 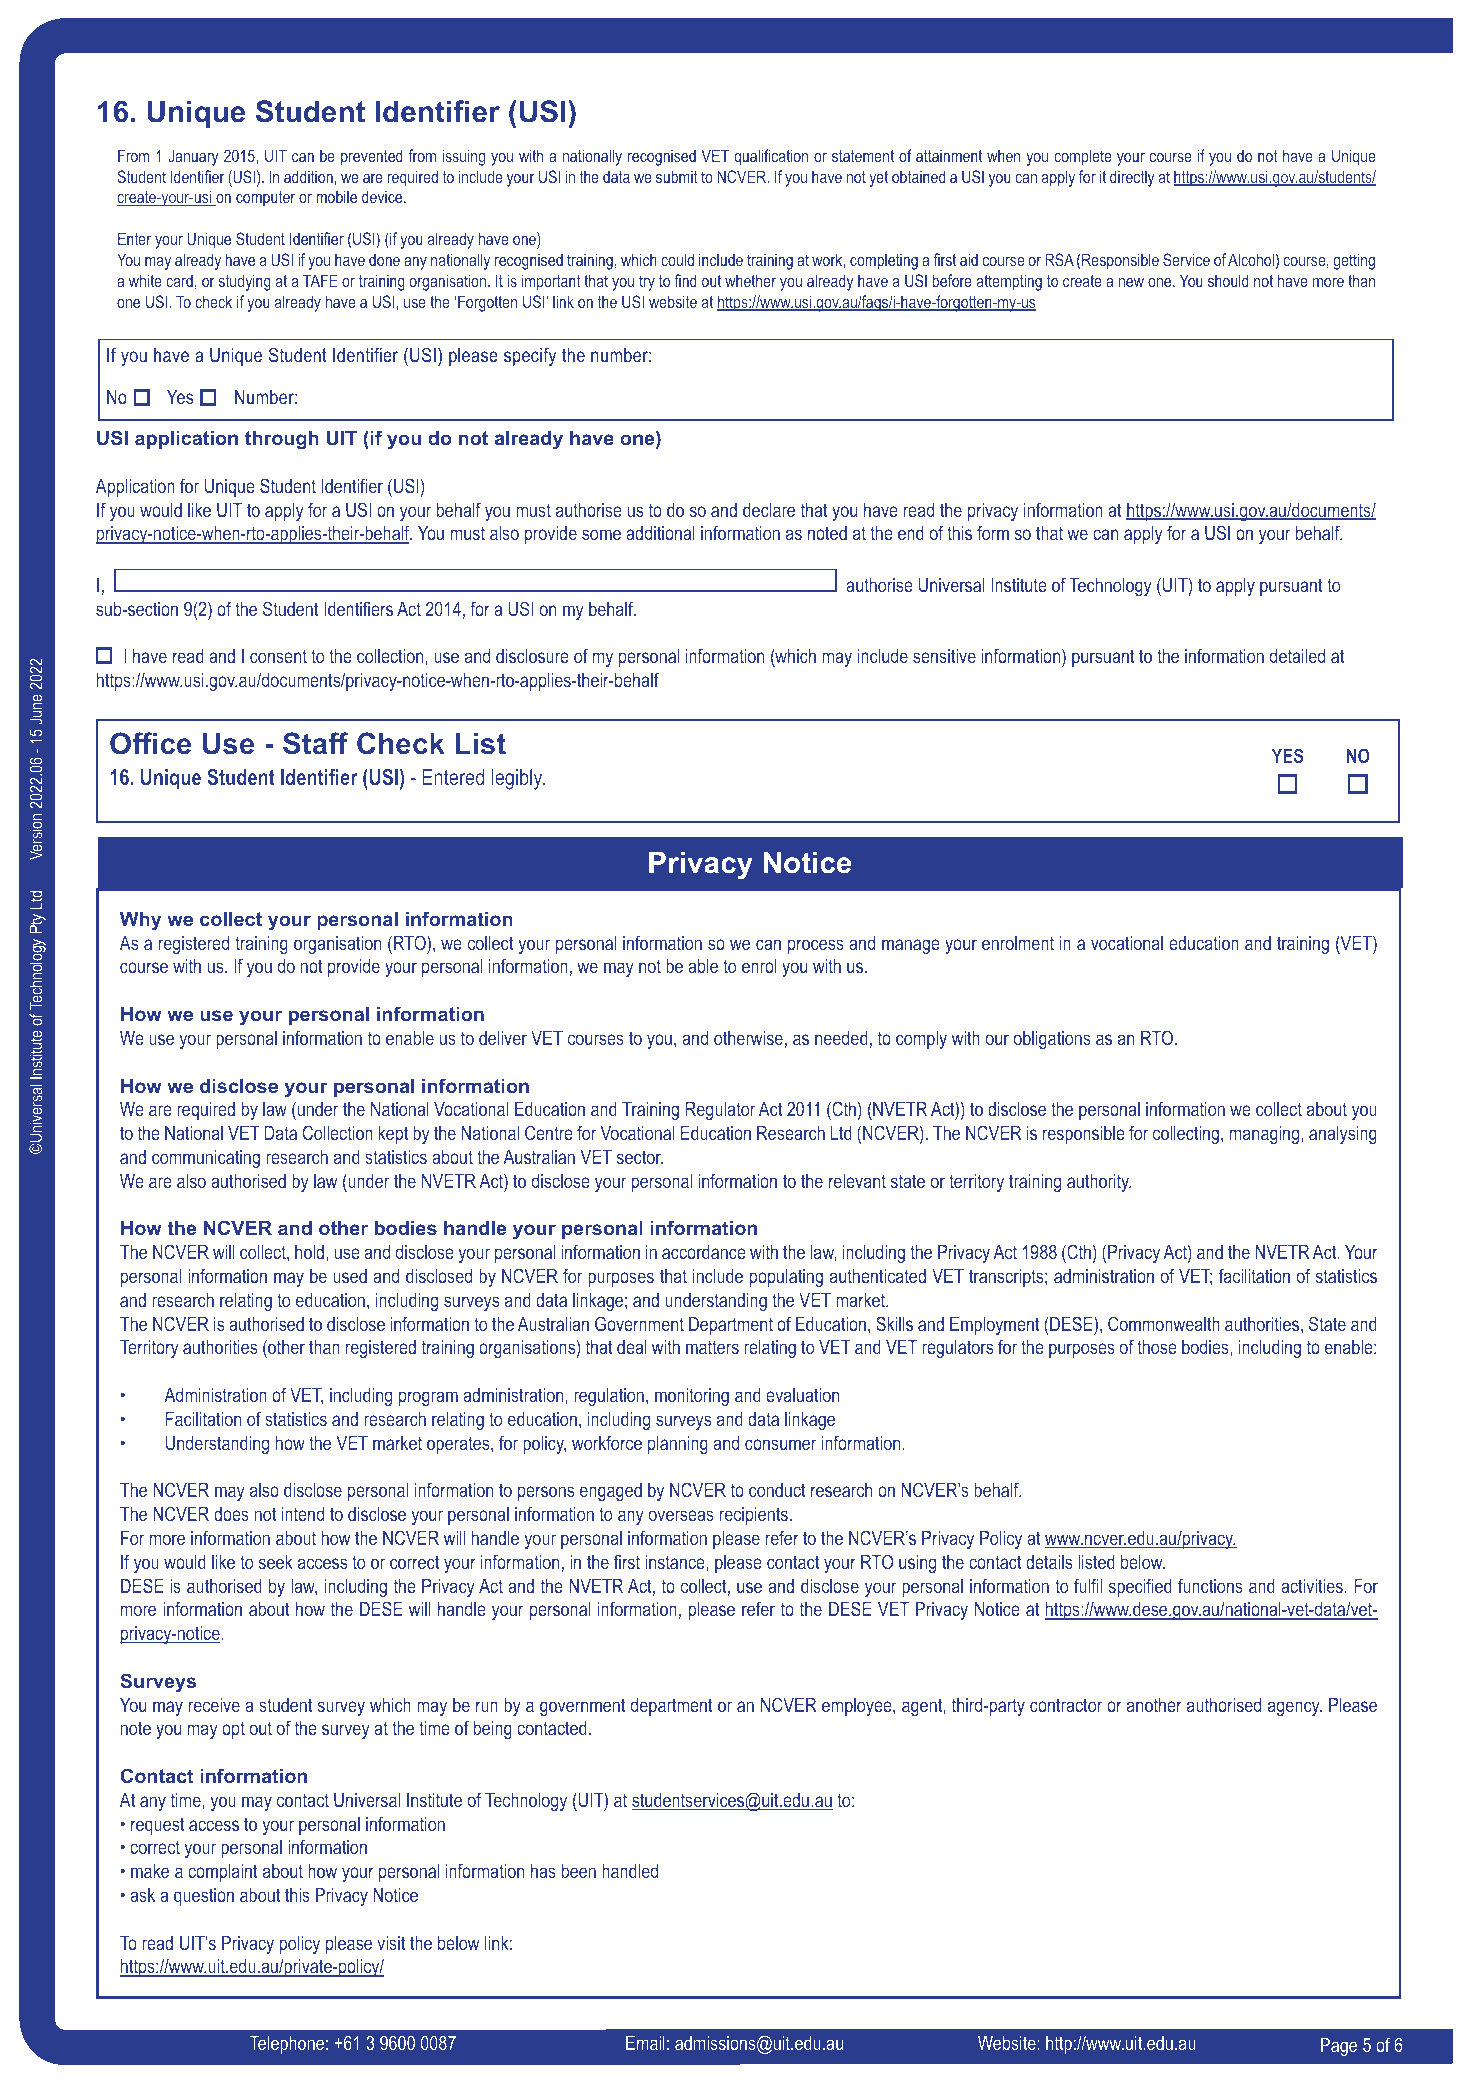 I want to click on seek, so click(x=276, y=1562).
